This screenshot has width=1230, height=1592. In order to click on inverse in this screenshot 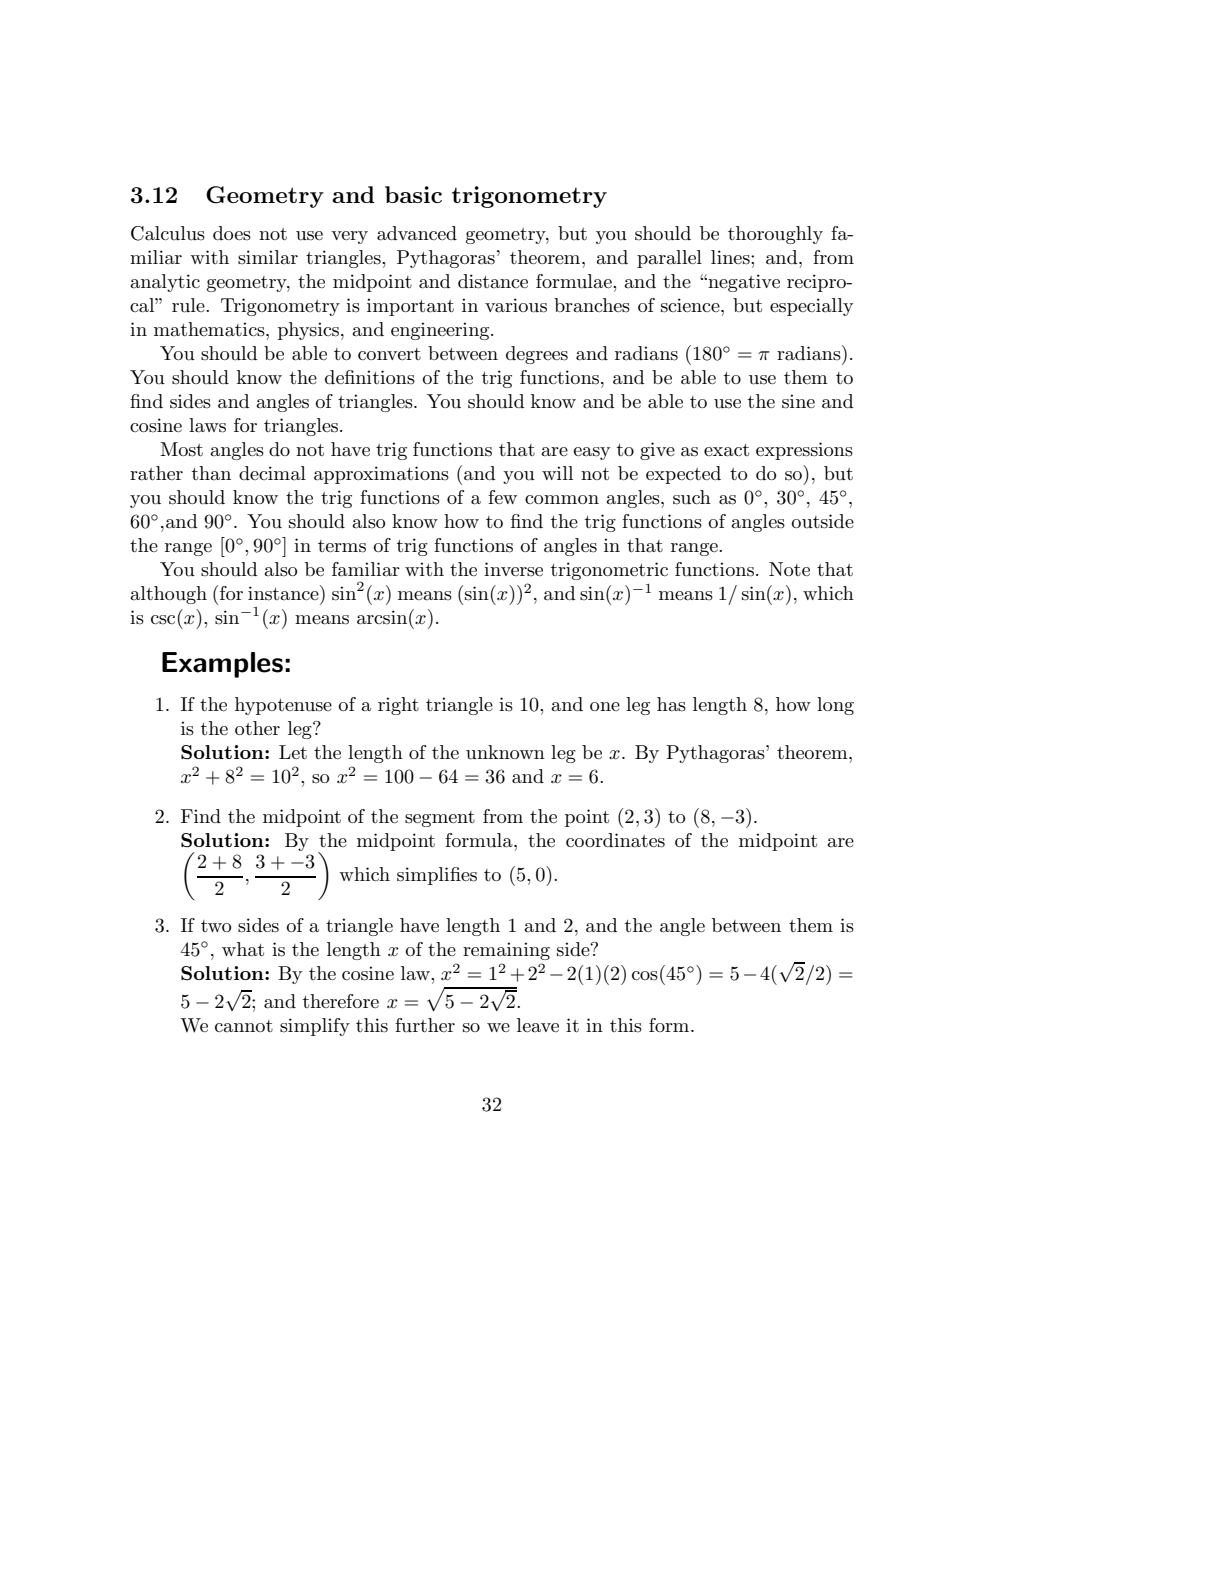, I will do `click(513, 569)`.
